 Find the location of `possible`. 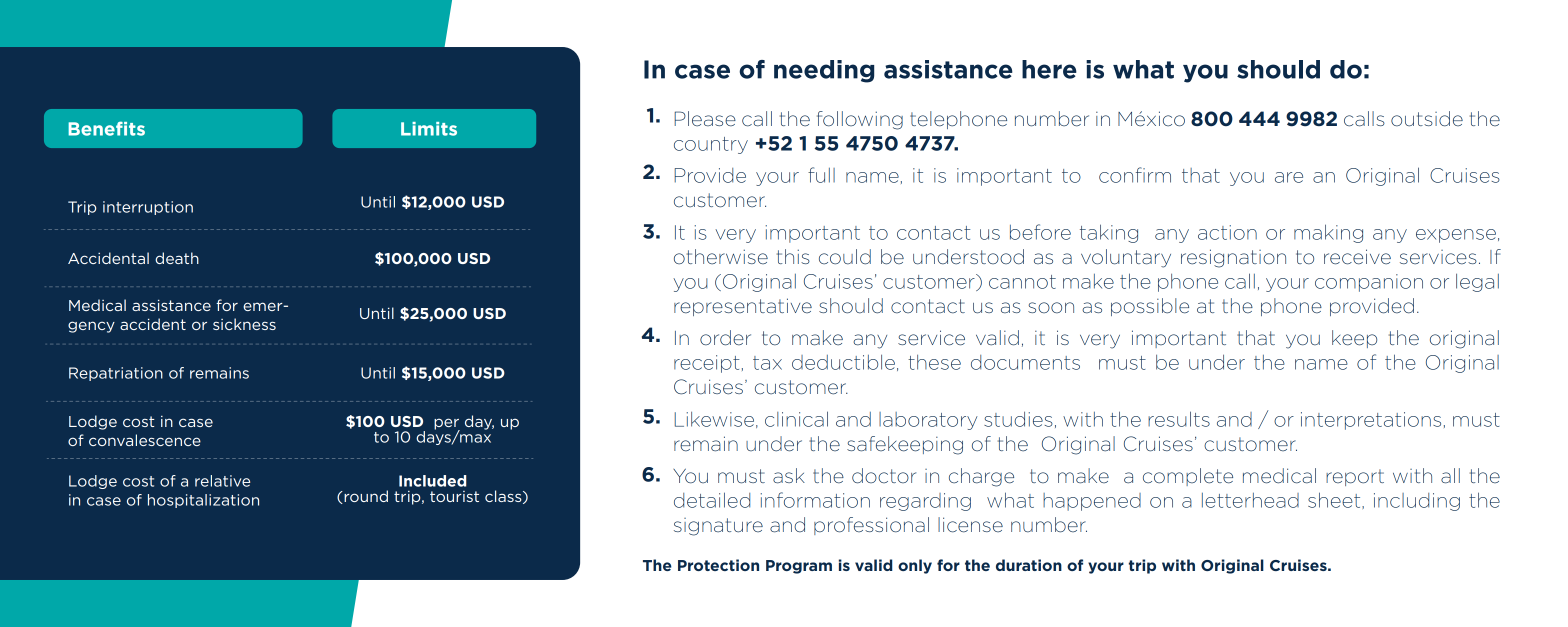

possible is located at coordinates (1150, 307).
